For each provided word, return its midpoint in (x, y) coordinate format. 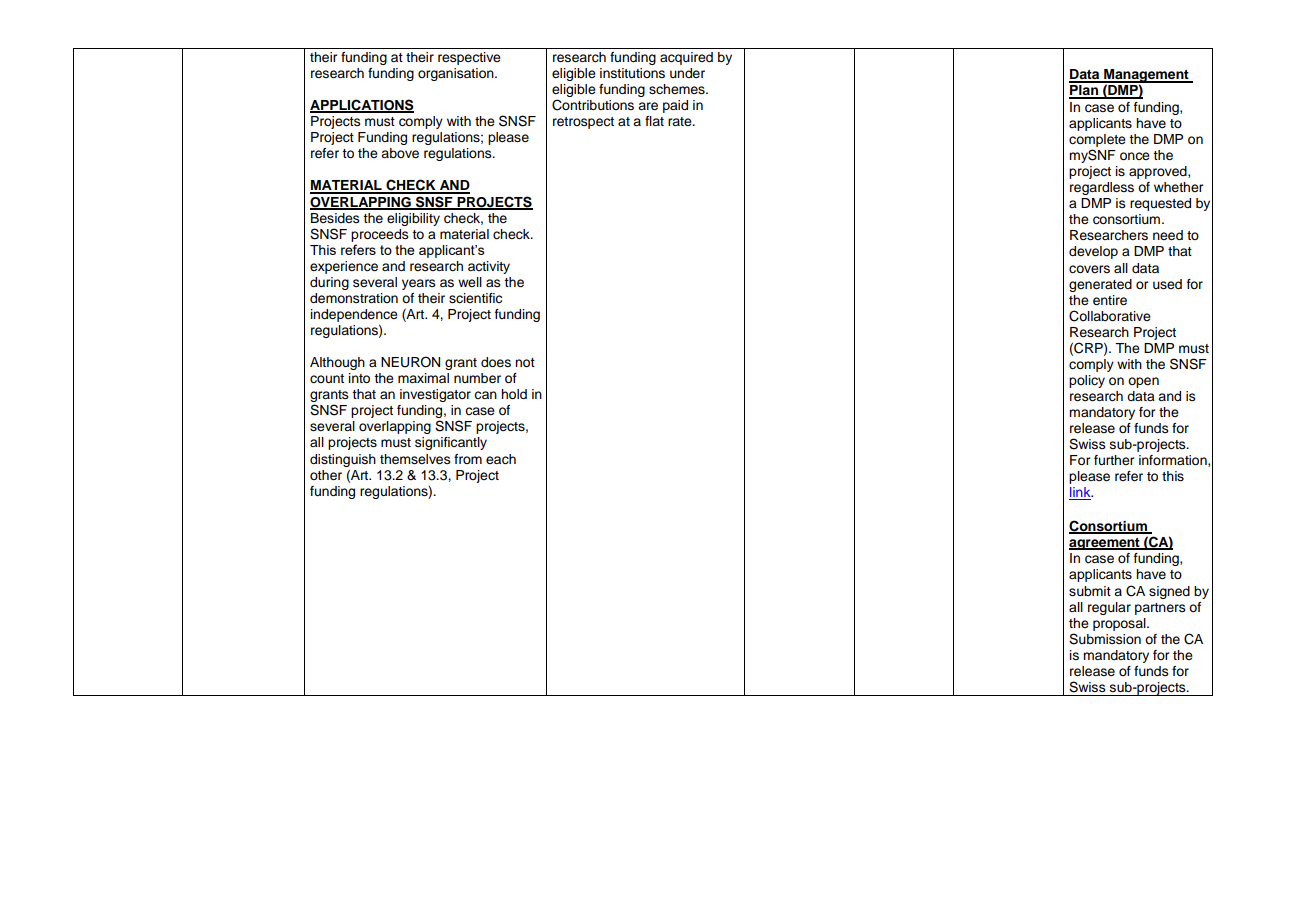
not (525, 362)
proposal (1120, 624)
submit (1090, 591)
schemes (678, 89)
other (326, 475)
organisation (457, 74)
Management (1146, 77)
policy (1087, 381)
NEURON (410, 362)
